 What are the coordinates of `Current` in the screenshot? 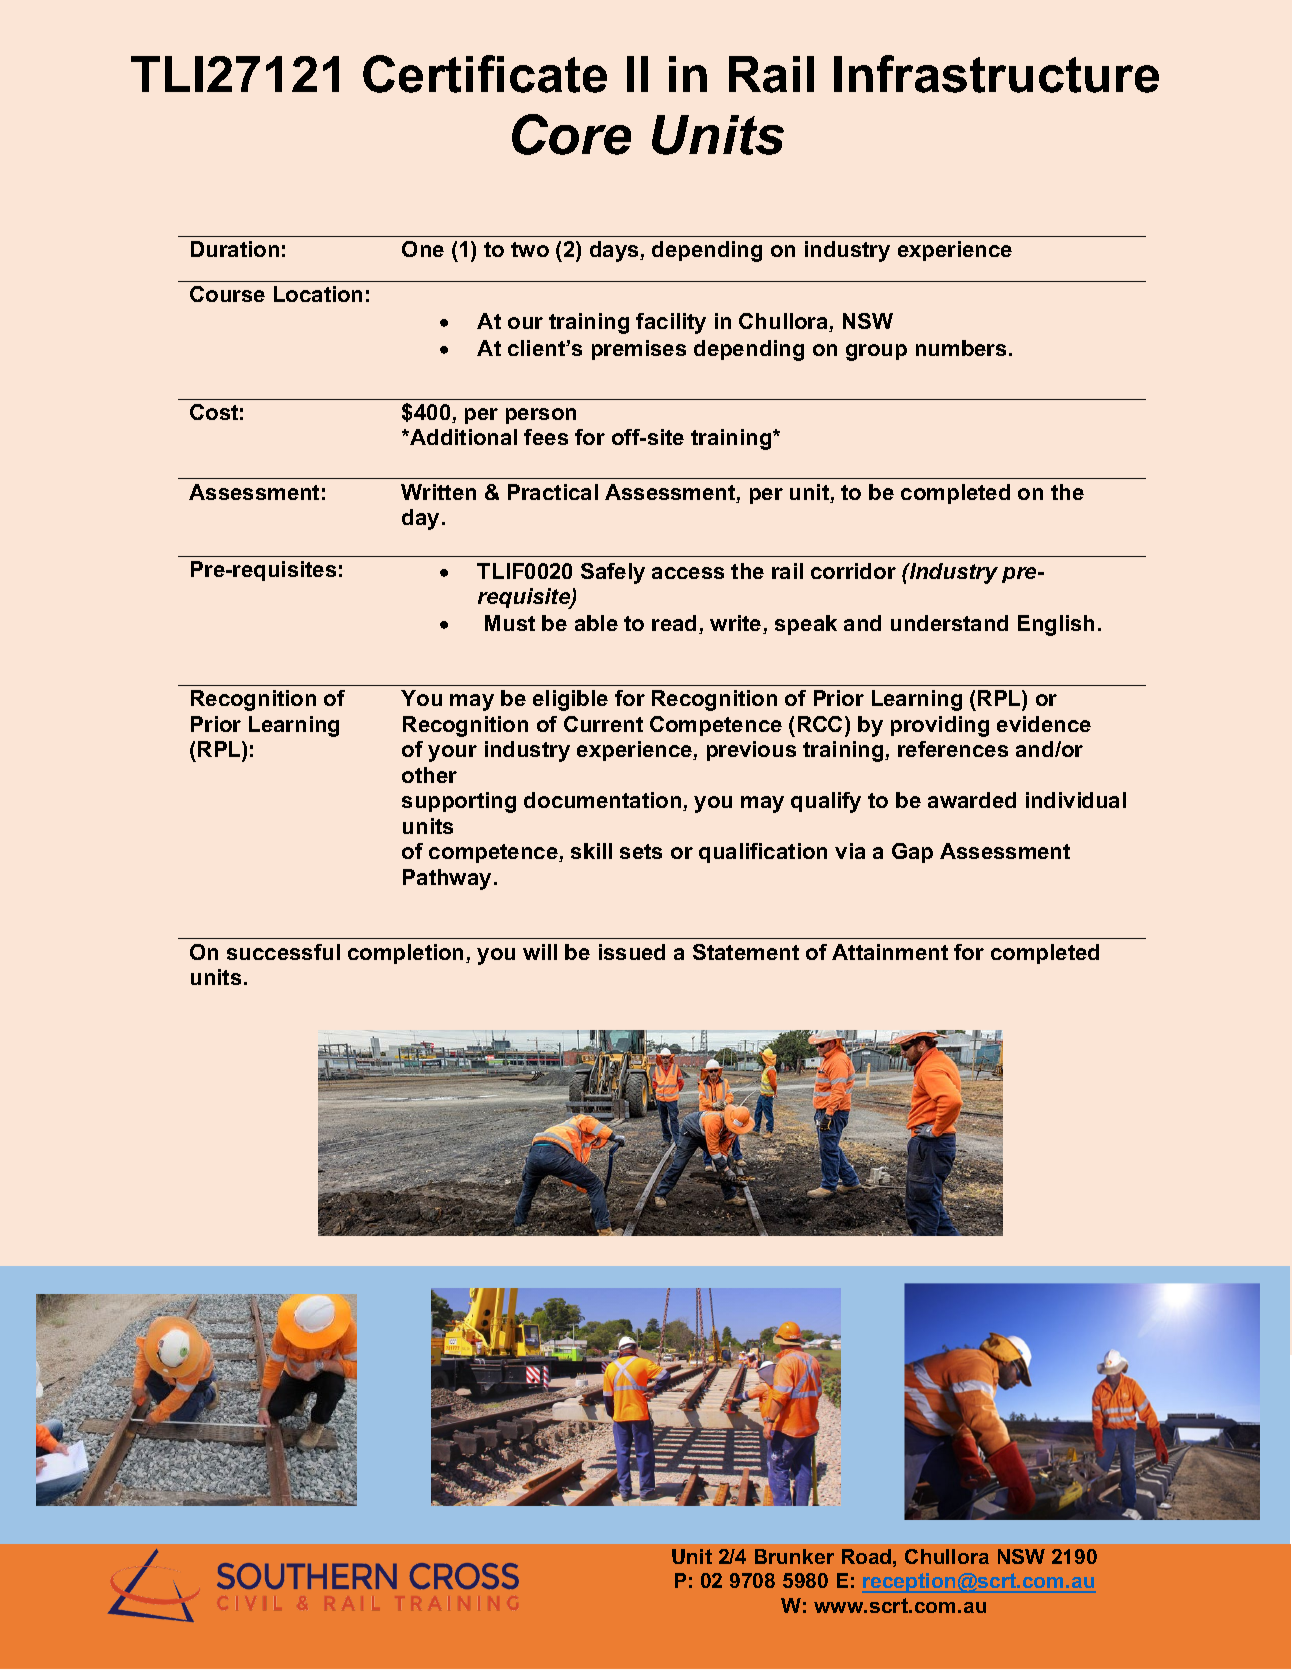 It's located at (603, 724).
